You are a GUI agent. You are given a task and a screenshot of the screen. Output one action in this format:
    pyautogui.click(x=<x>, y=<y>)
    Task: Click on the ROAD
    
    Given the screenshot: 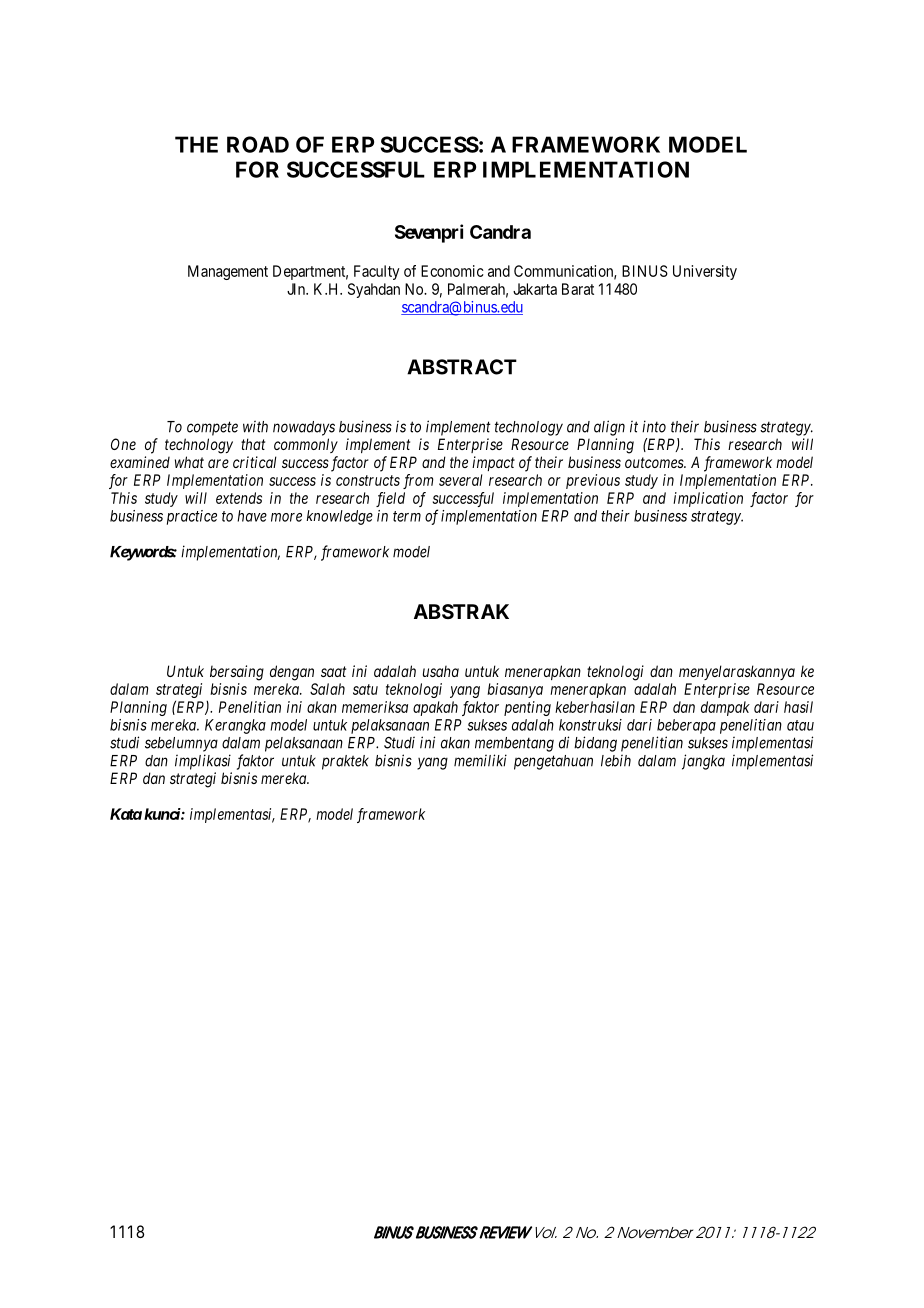 What is the action you would take?
    pyautogui.click(x=258, y=144)
